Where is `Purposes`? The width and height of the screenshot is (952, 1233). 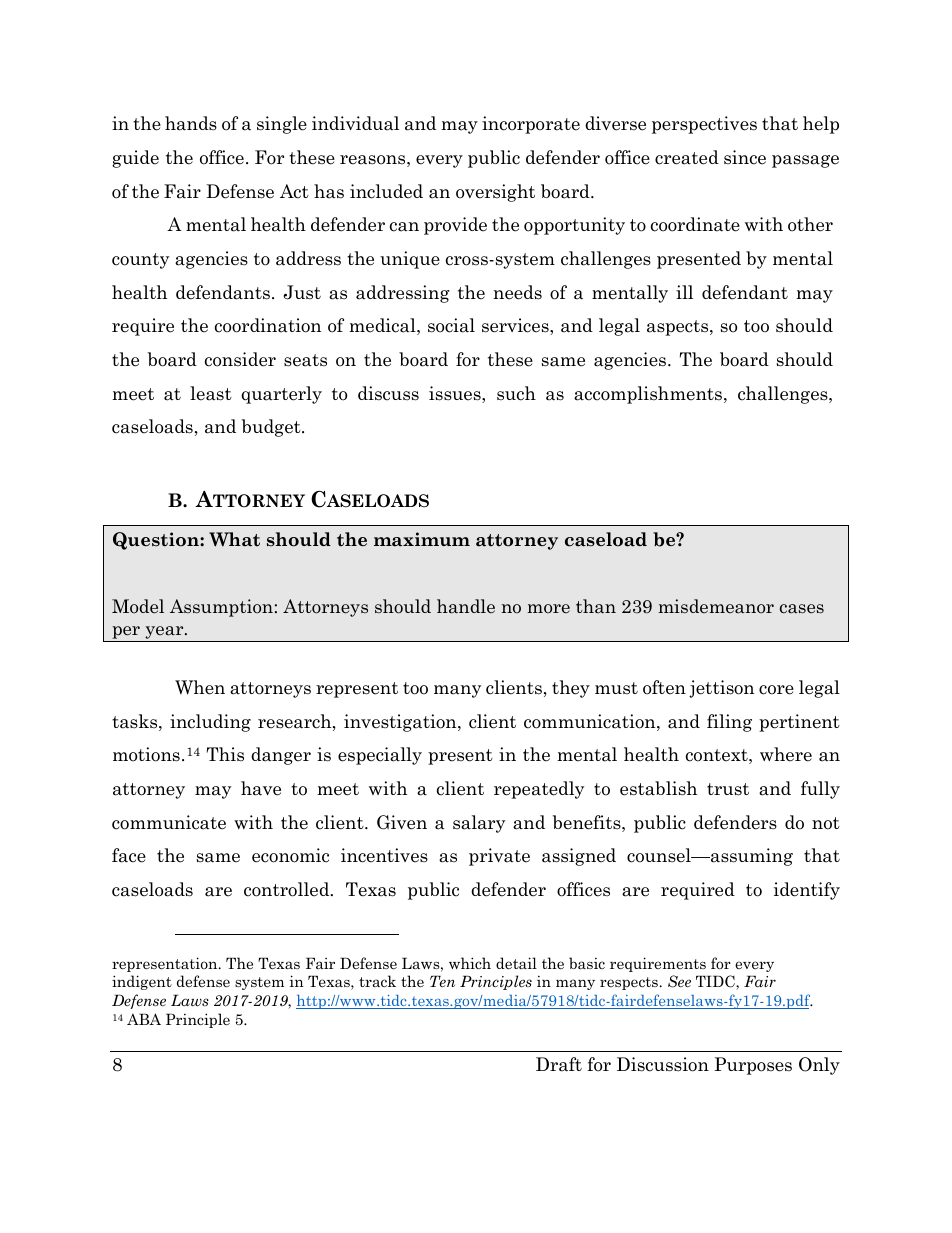
Purposes is located at coordinates (753, 1066).
